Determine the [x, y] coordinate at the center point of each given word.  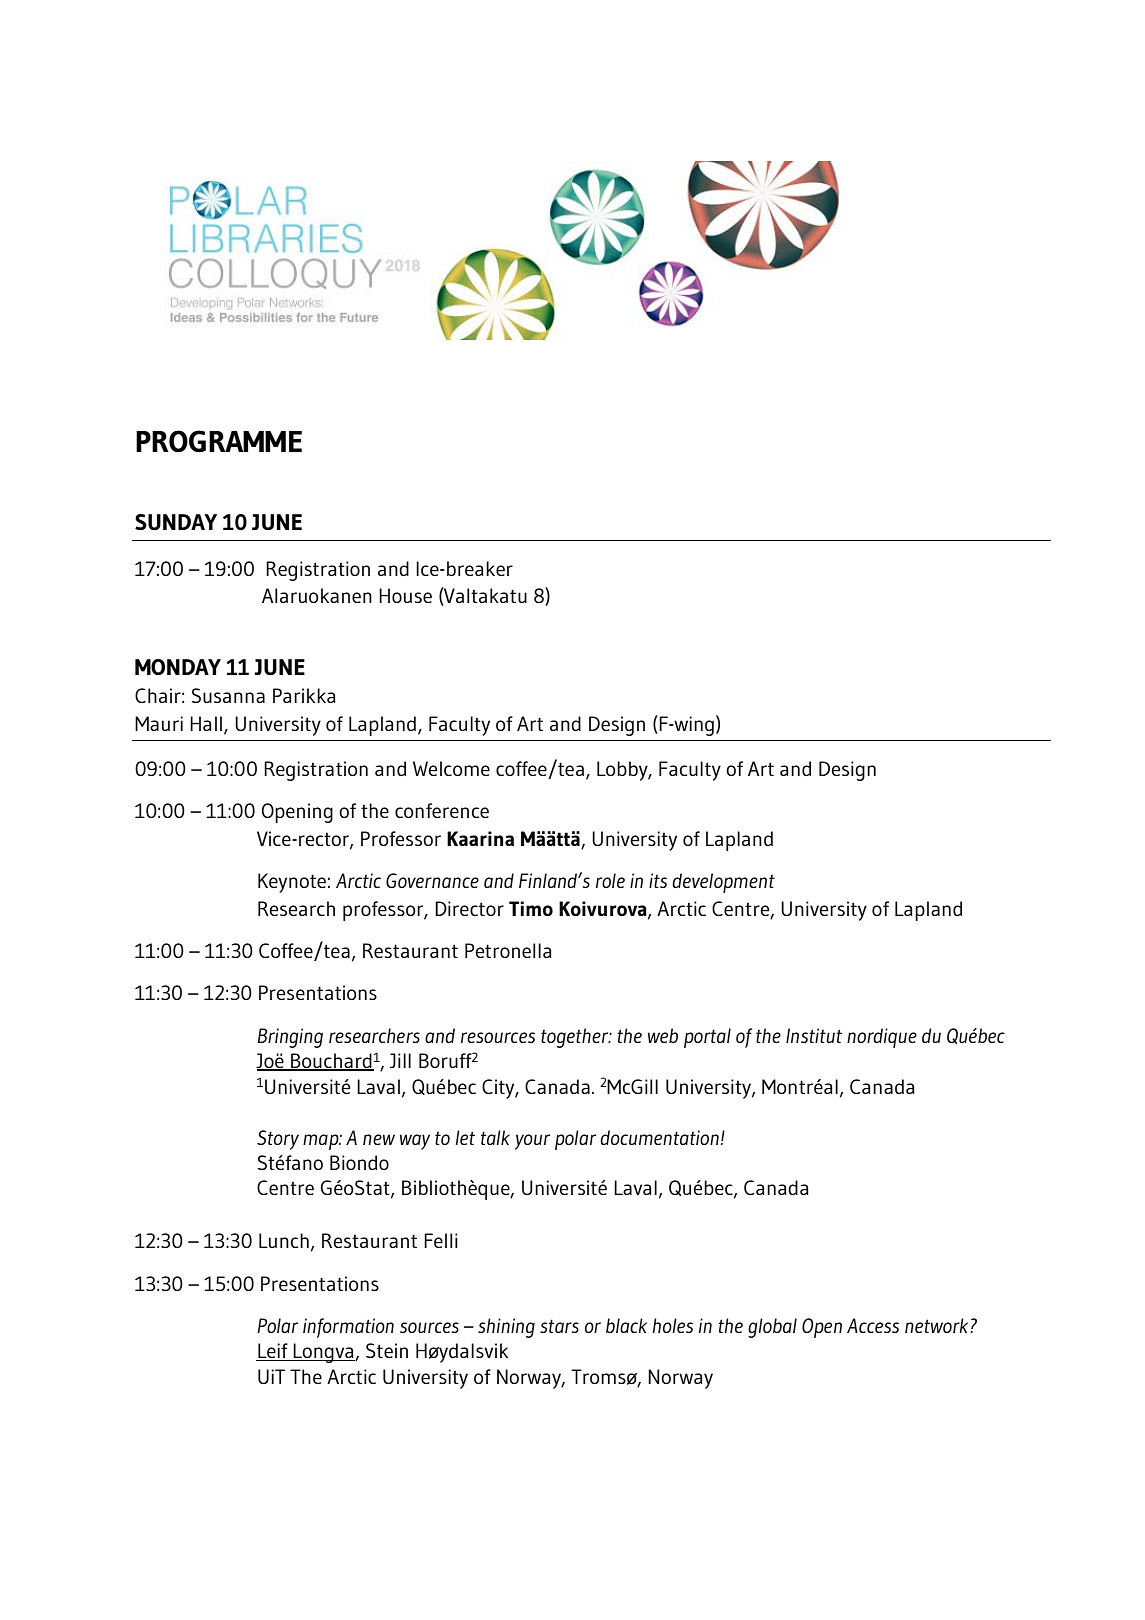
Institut [814, 1035]
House [405, 595]
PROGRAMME [219, 441]
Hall [207, 724]
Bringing [290, 1038]
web [663, 1035]
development [723, 883]
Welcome [451, 768]
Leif [273, 1352]
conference [442, 810]
